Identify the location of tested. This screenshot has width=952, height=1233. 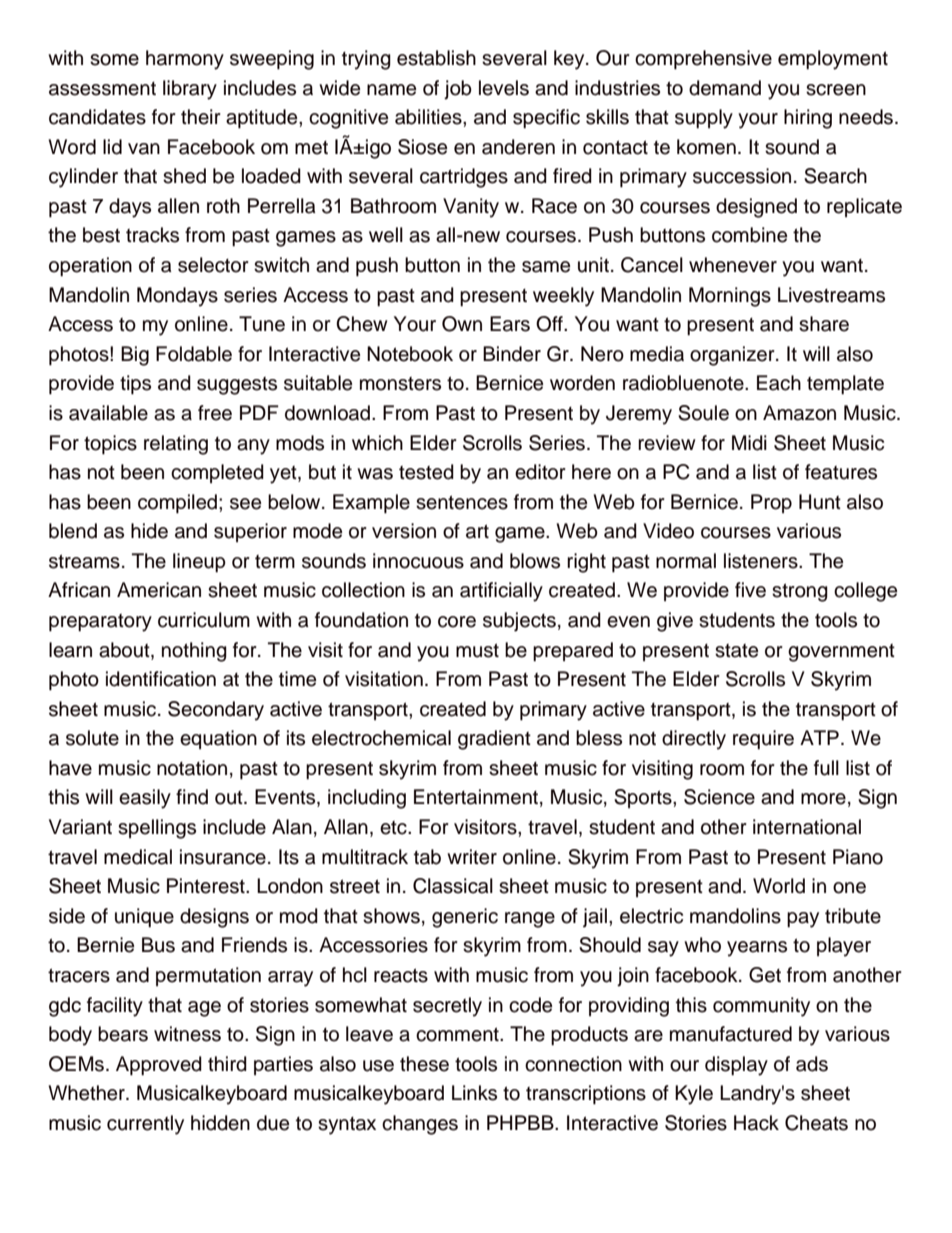
(426, 472).
